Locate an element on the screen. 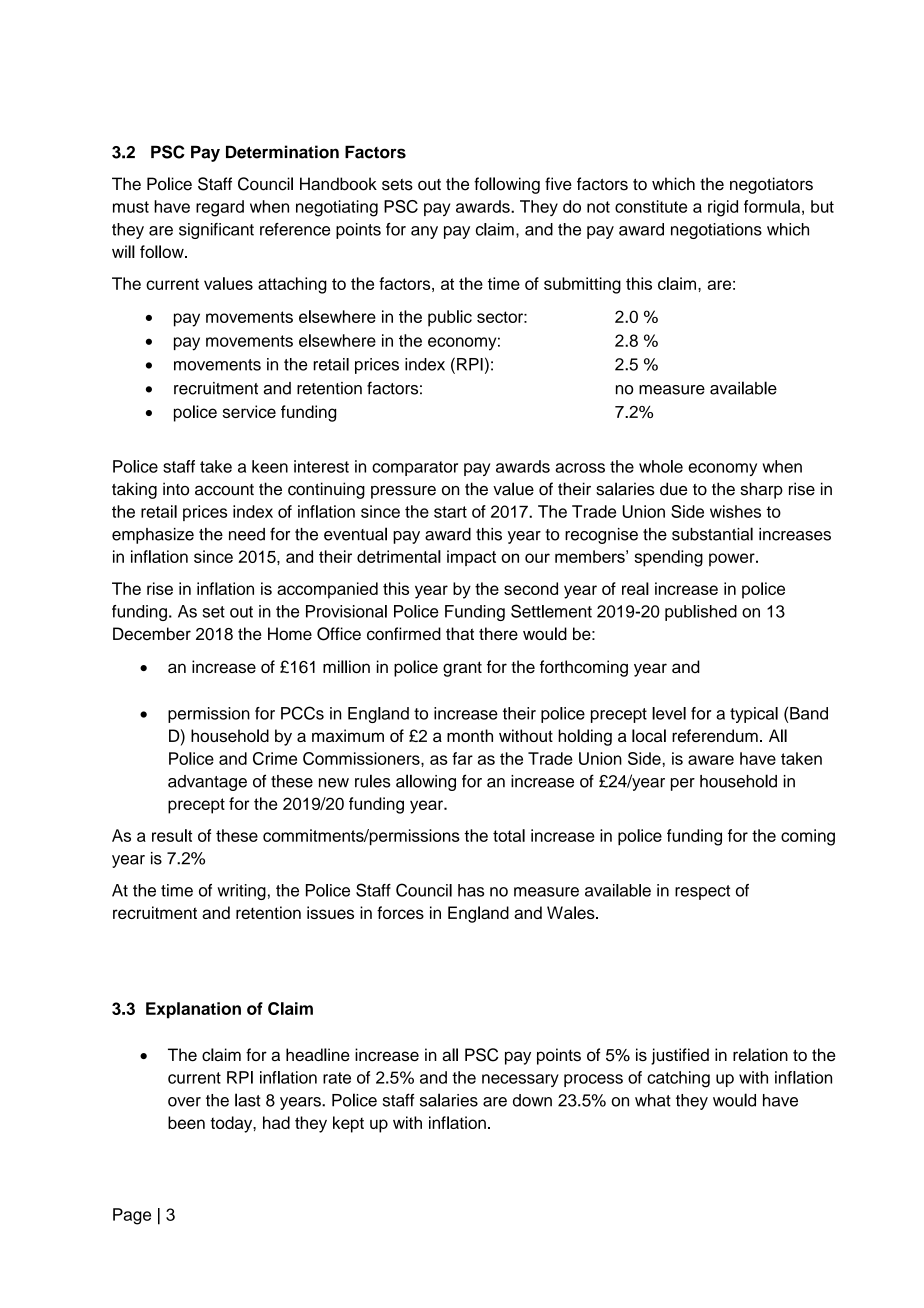 This screenshot has height=1308, width=924. grant is located at coordinates (462, 669).
